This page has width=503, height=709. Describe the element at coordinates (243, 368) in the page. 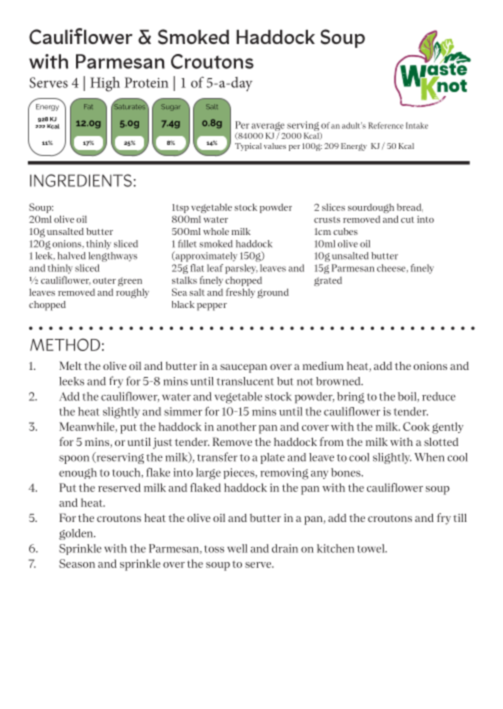

I see `saucepan` at that location.
